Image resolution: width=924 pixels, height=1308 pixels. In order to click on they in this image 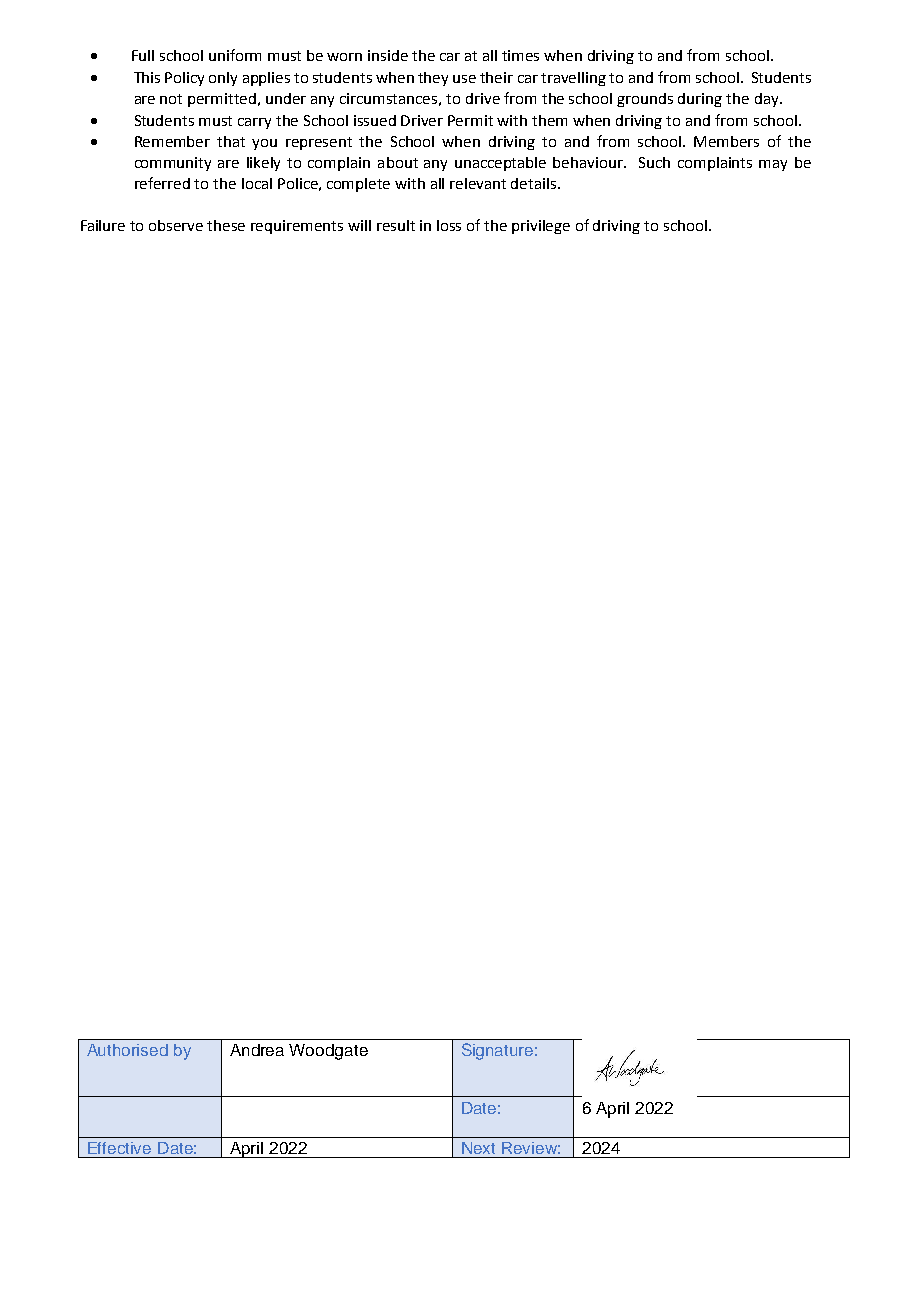, I will do `click(433, 79)`.
